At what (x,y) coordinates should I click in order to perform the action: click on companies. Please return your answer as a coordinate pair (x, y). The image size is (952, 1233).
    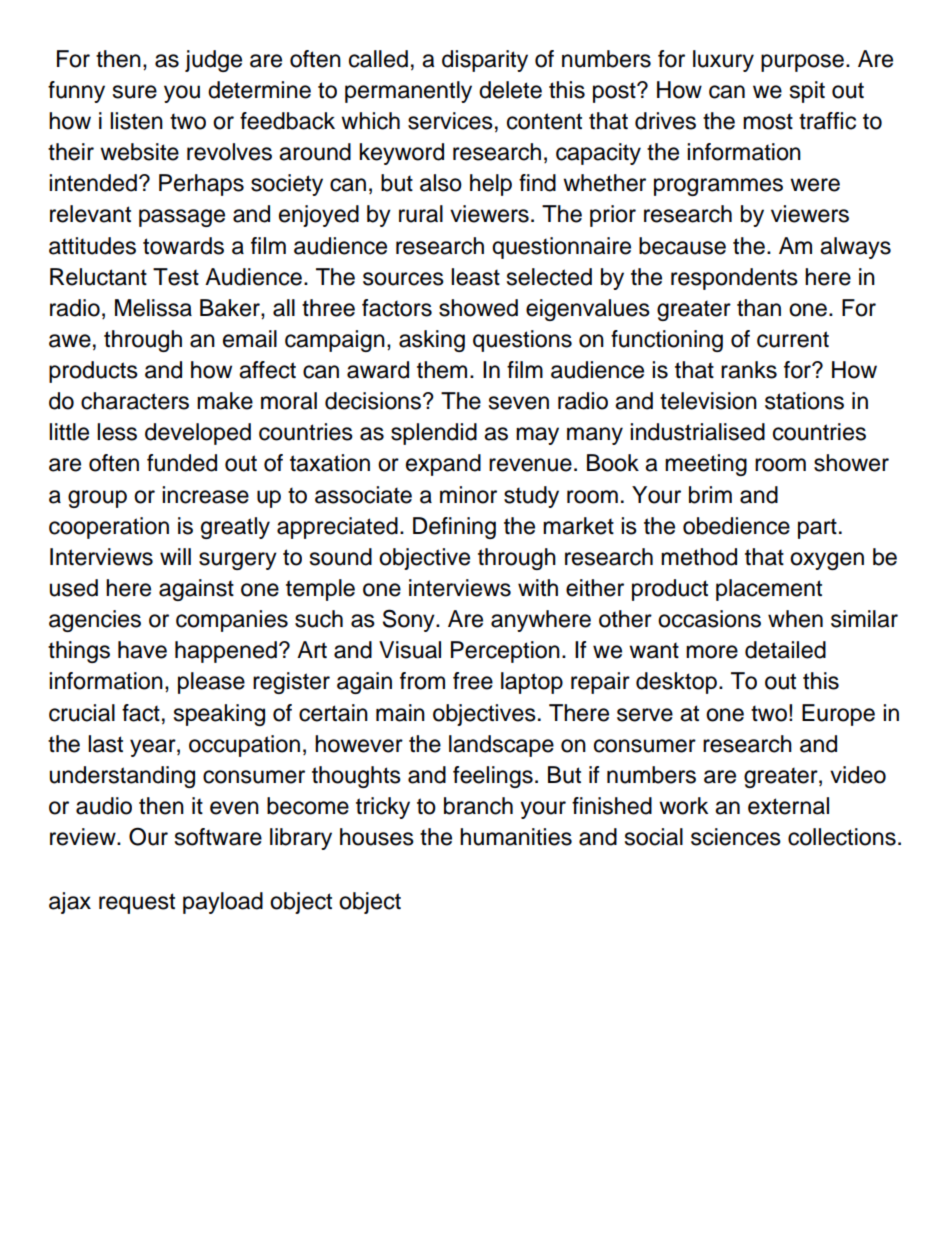
    Looking at the image, I should click on (232, 621).
